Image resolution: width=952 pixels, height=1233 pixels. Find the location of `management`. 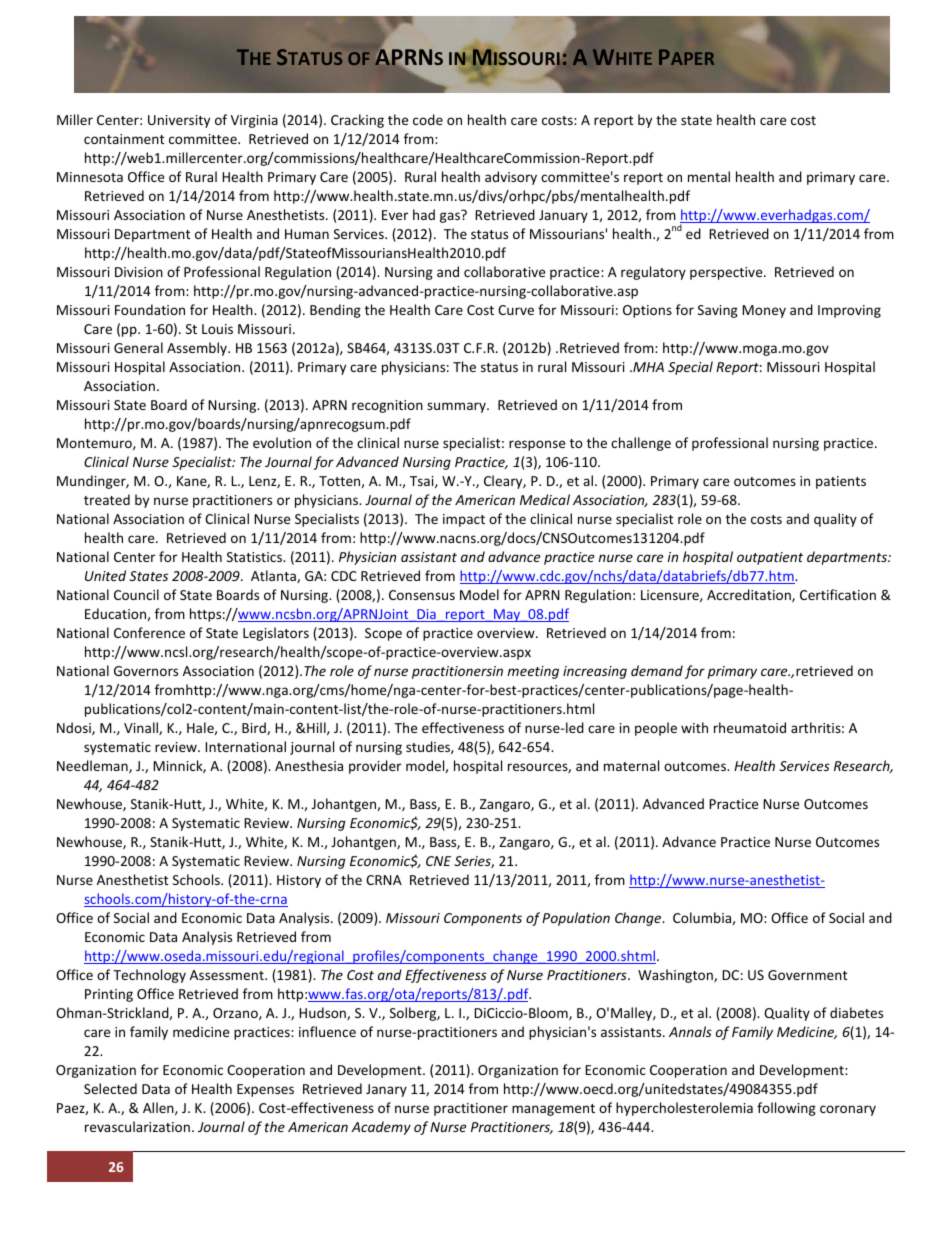

management is located at coordinates (553, 1110).
